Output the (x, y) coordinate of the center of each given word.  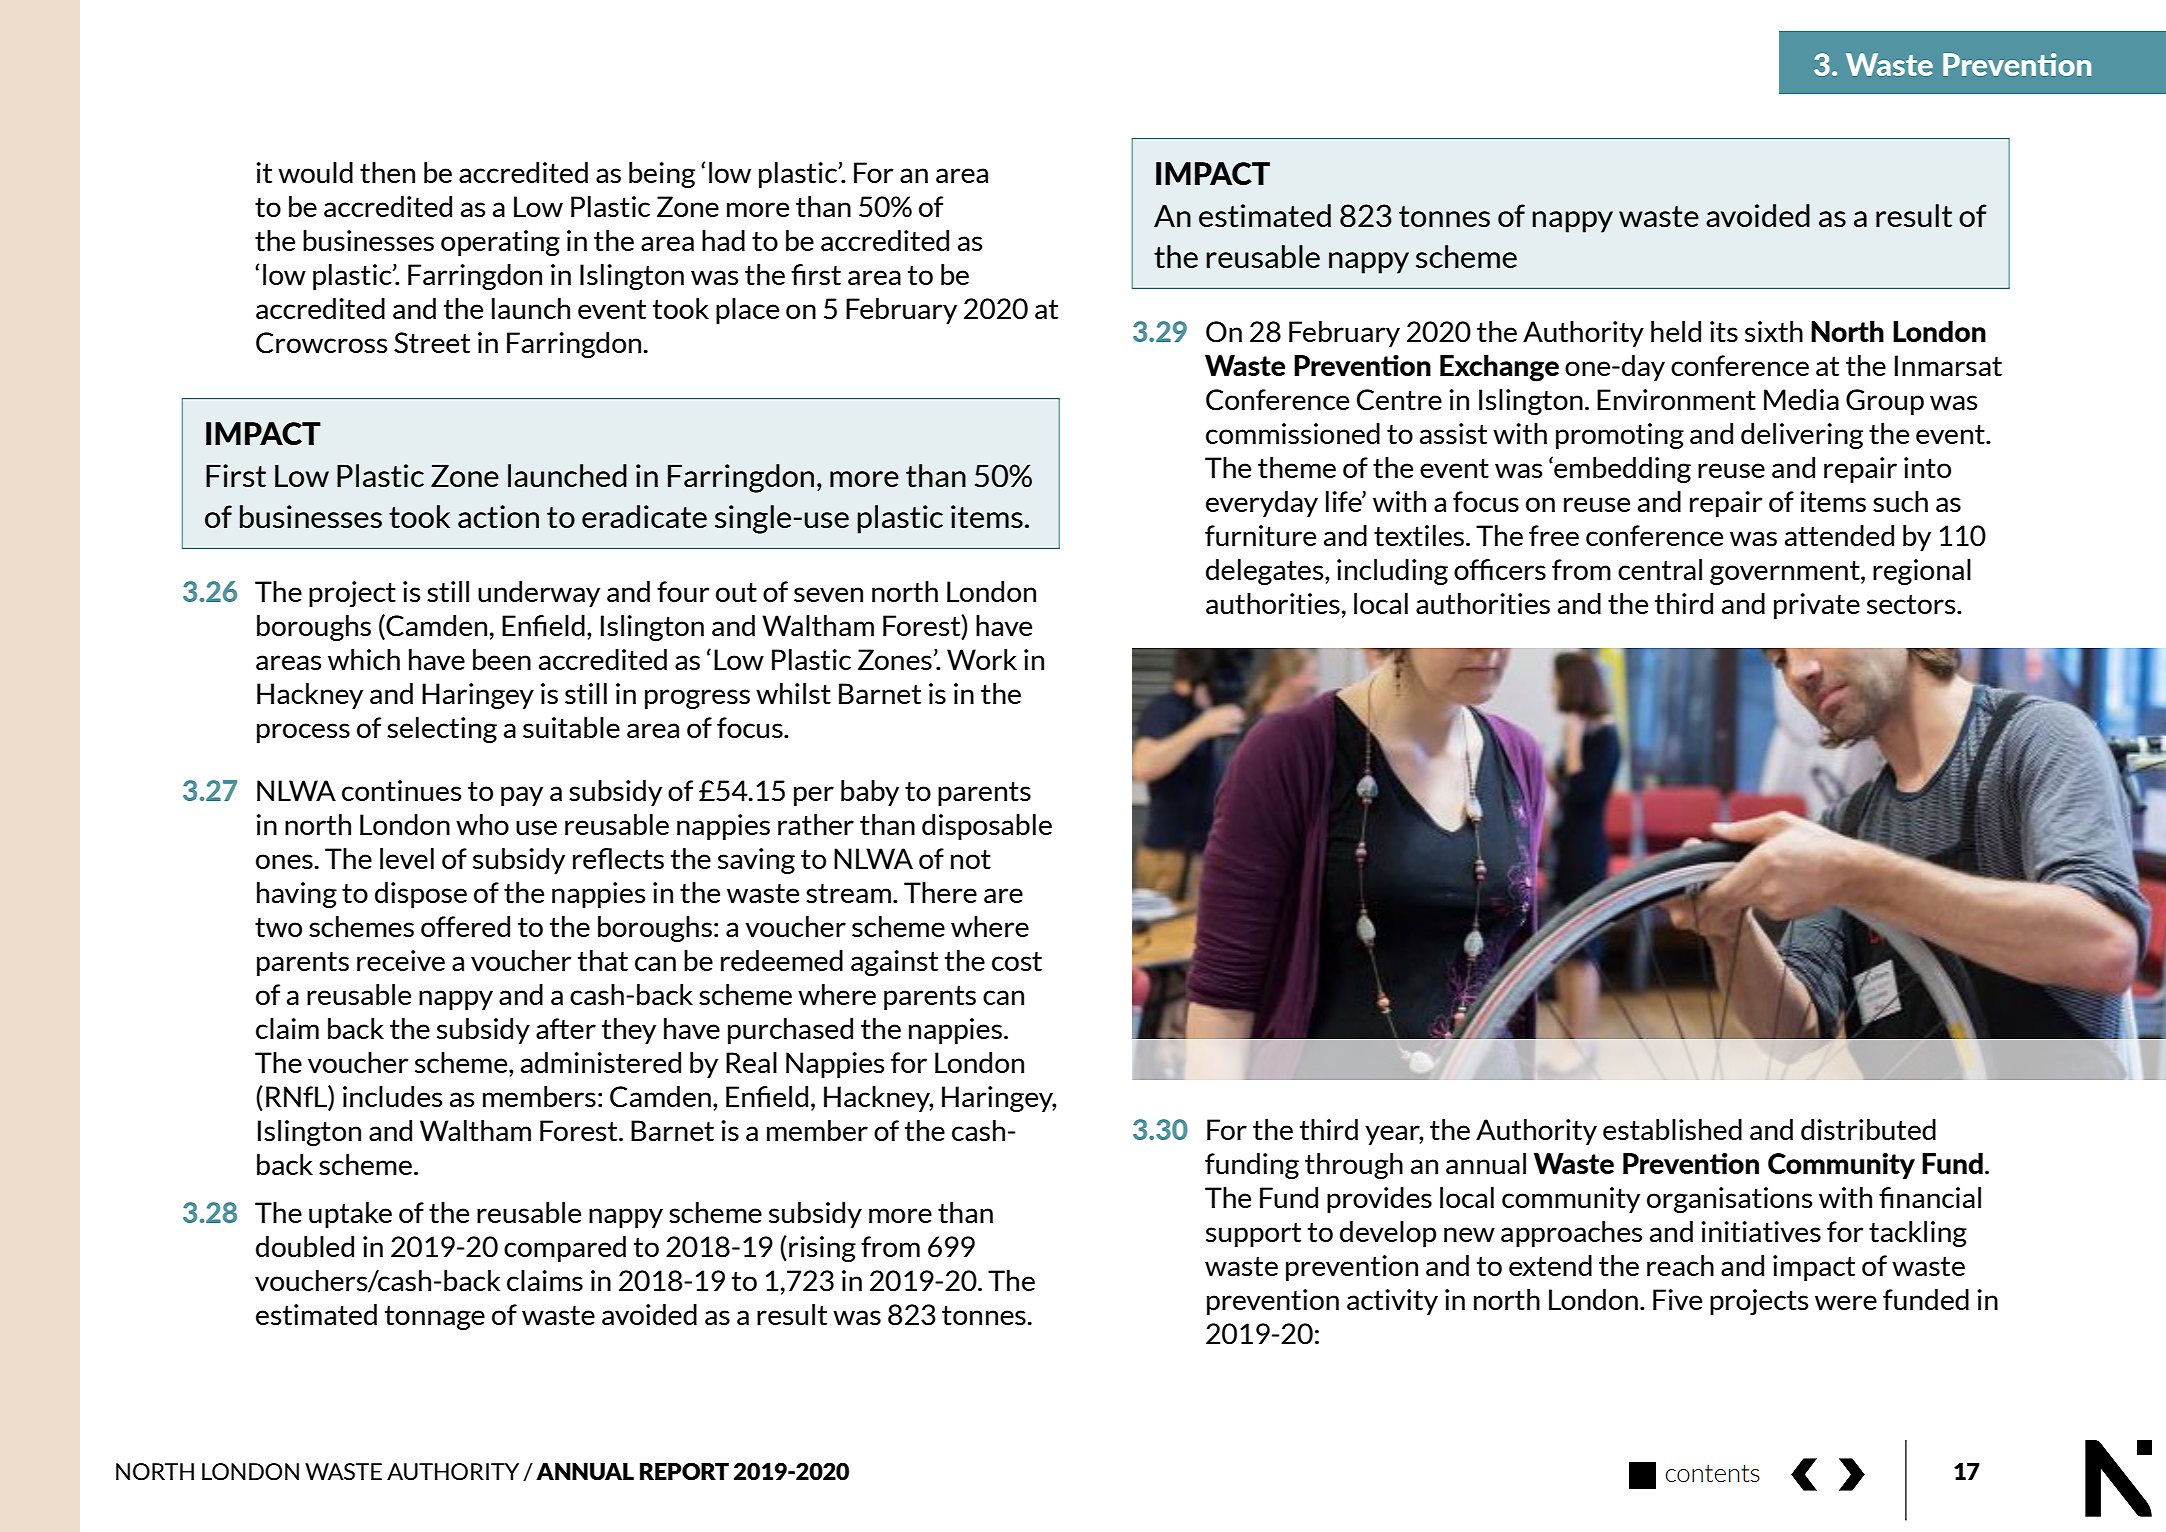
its (1724, 332)
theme (1297, 468)
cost (1017, 962)
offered (465, 926)
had (723, 241)
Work (982, 659)
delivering (1802, 436)
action (498, 517)
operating (500, 243)
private (1817, 606)
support (1253, 1235)
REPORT (684, 1471)
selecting (442, 730)
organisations (1729, 1200)
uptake (350, 1215)
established (1672, 1130)
